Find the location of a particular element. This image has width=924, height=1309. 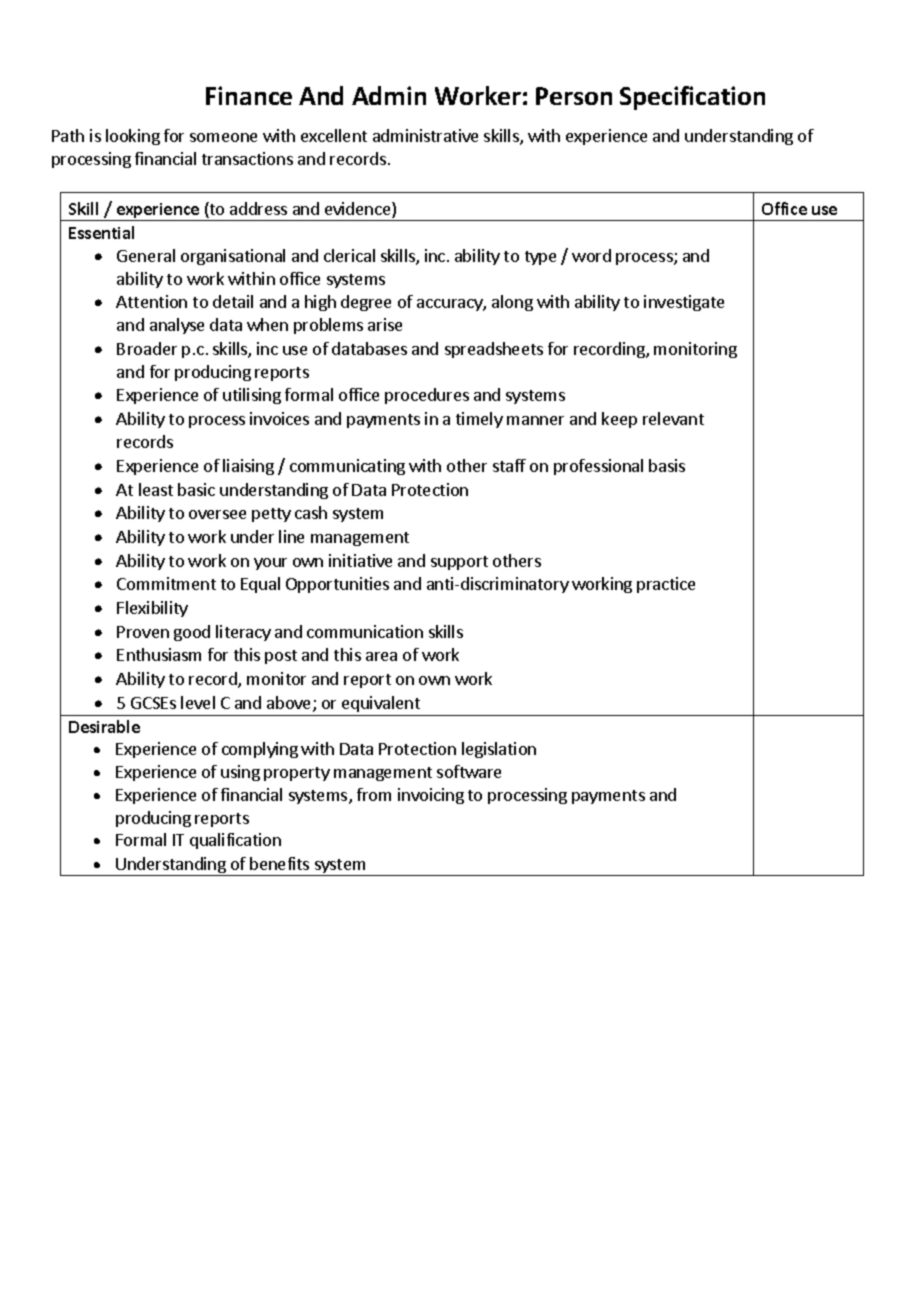

communicating is located at coordinates (347, 467).
